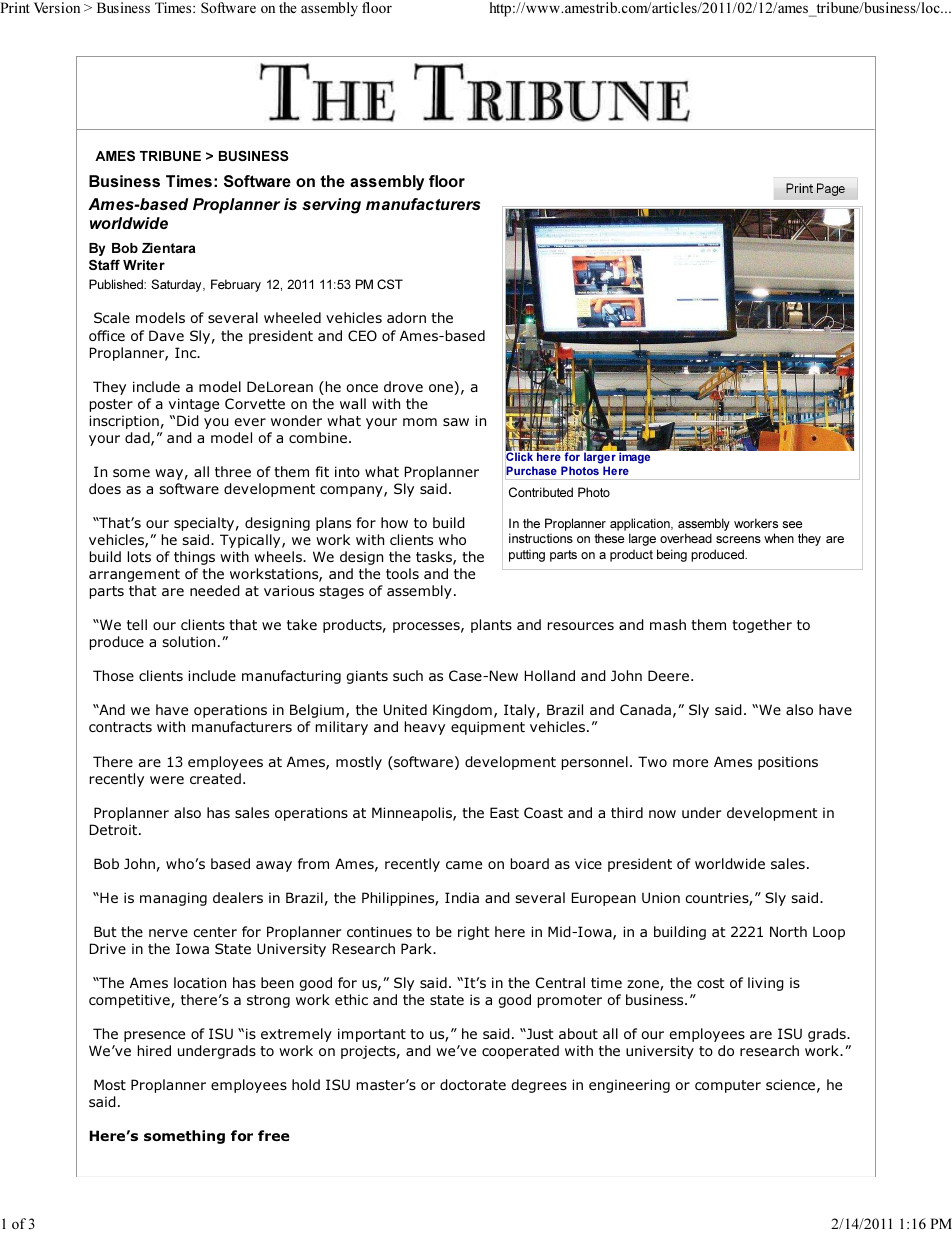 This page has width=952, height=1233. I want to click on managing, so click(173, 899).
